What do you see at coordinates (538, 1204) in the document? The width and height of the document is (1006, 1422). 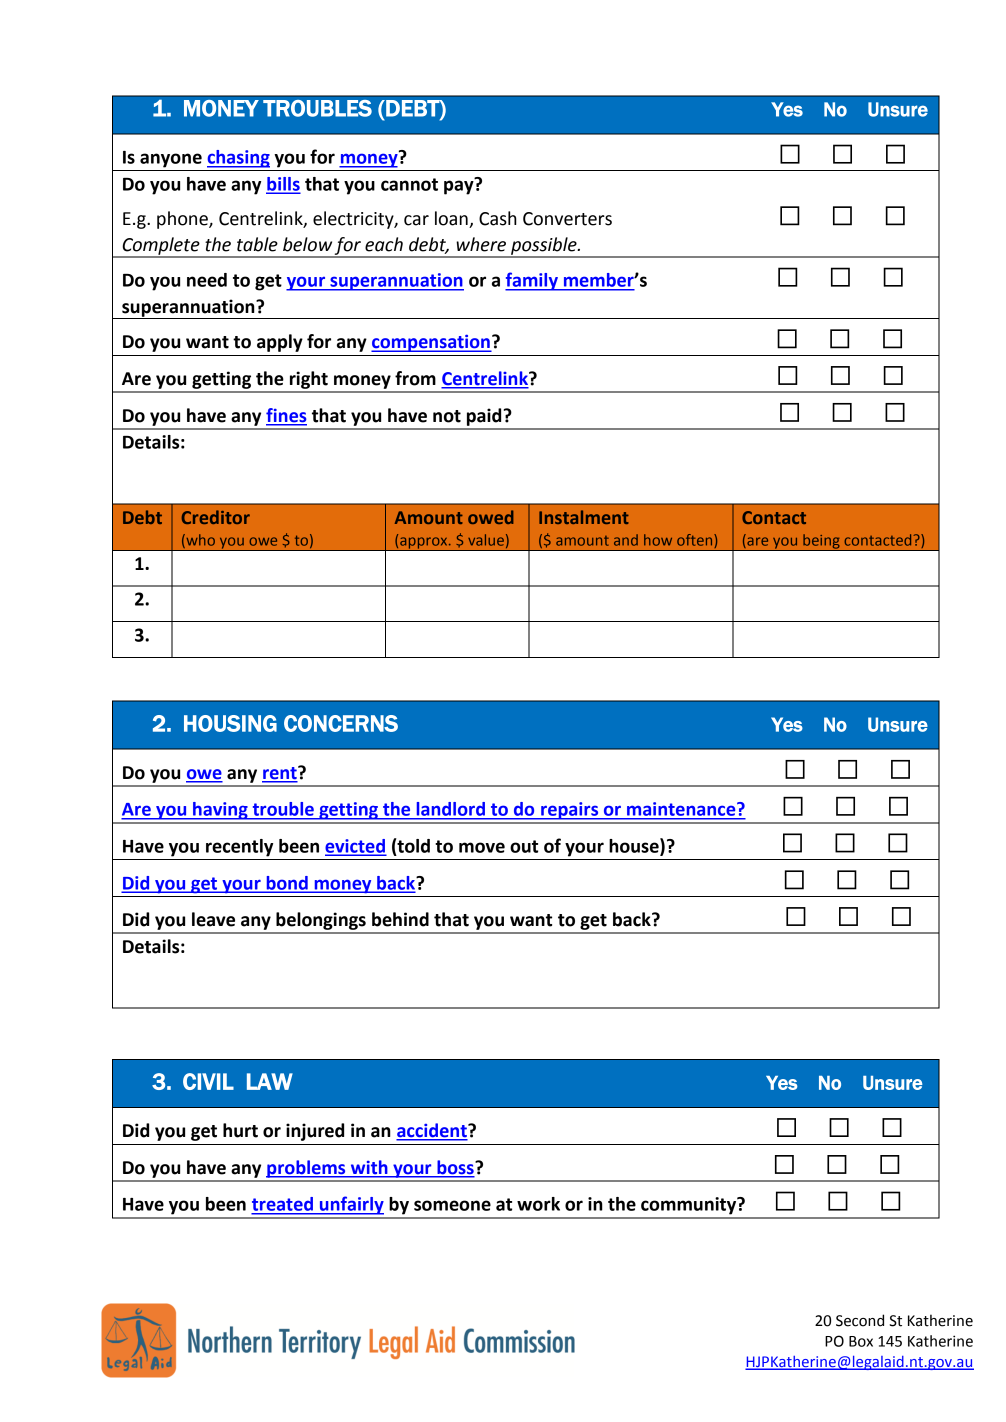 I see `work` at bounding box center [538, 1204].
